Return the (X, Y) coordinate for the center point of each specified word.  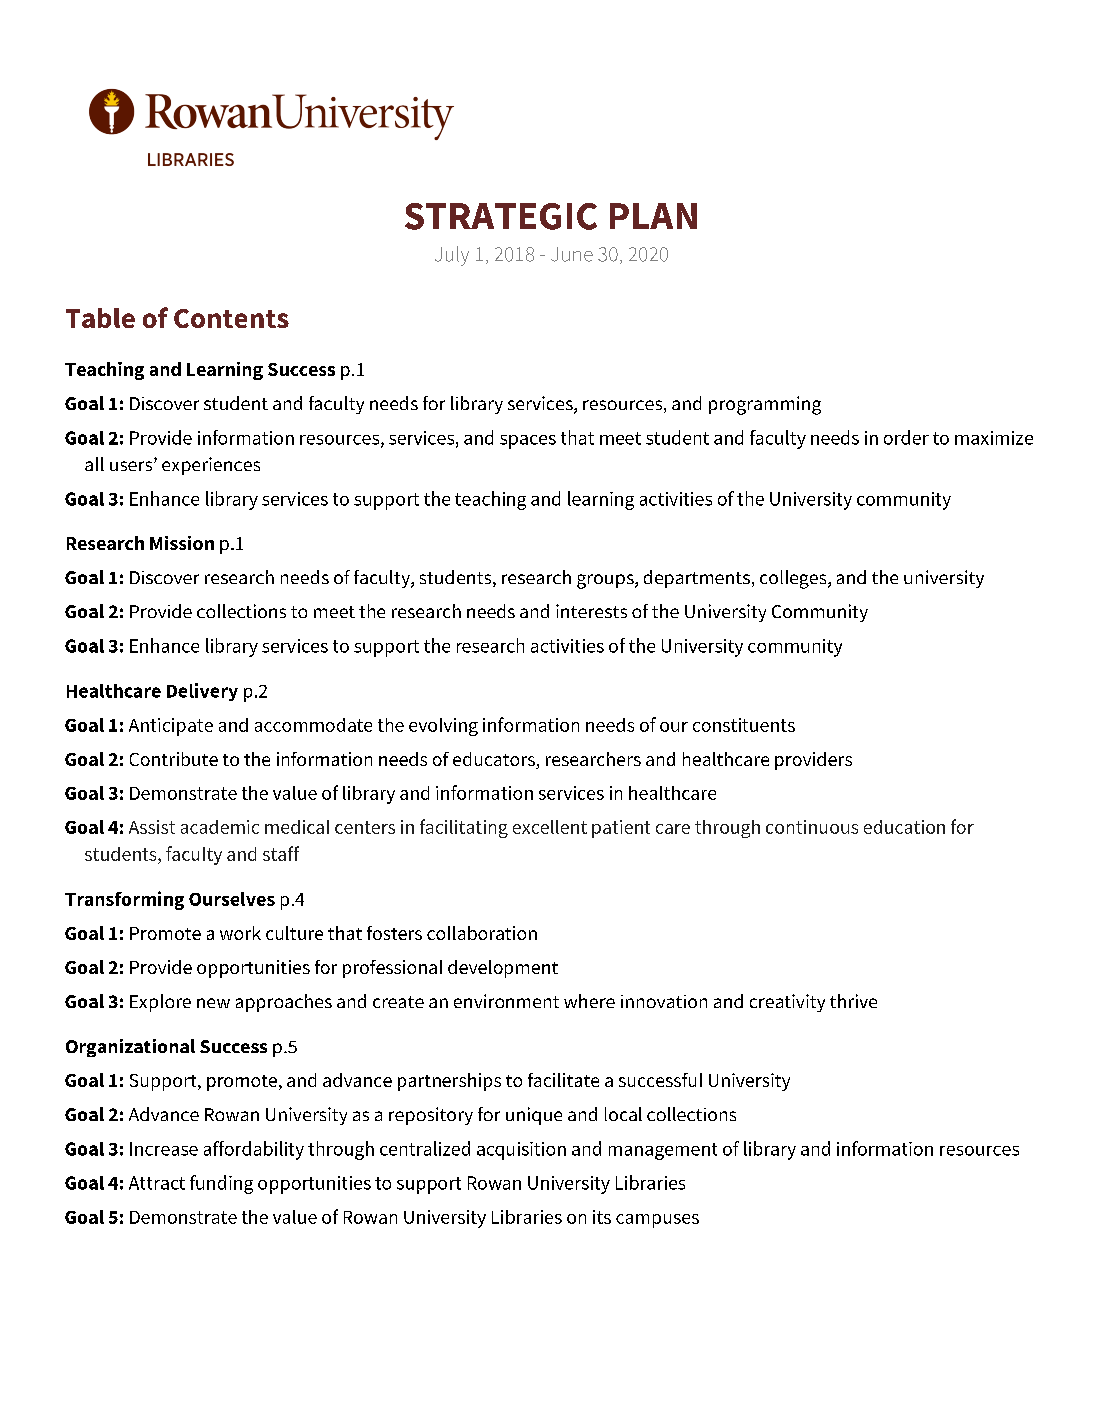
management (663, 1151)
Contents (231, 318)
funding (221, 1184)
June (572, 254)
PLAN (653, 216)
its (602, 1217)
